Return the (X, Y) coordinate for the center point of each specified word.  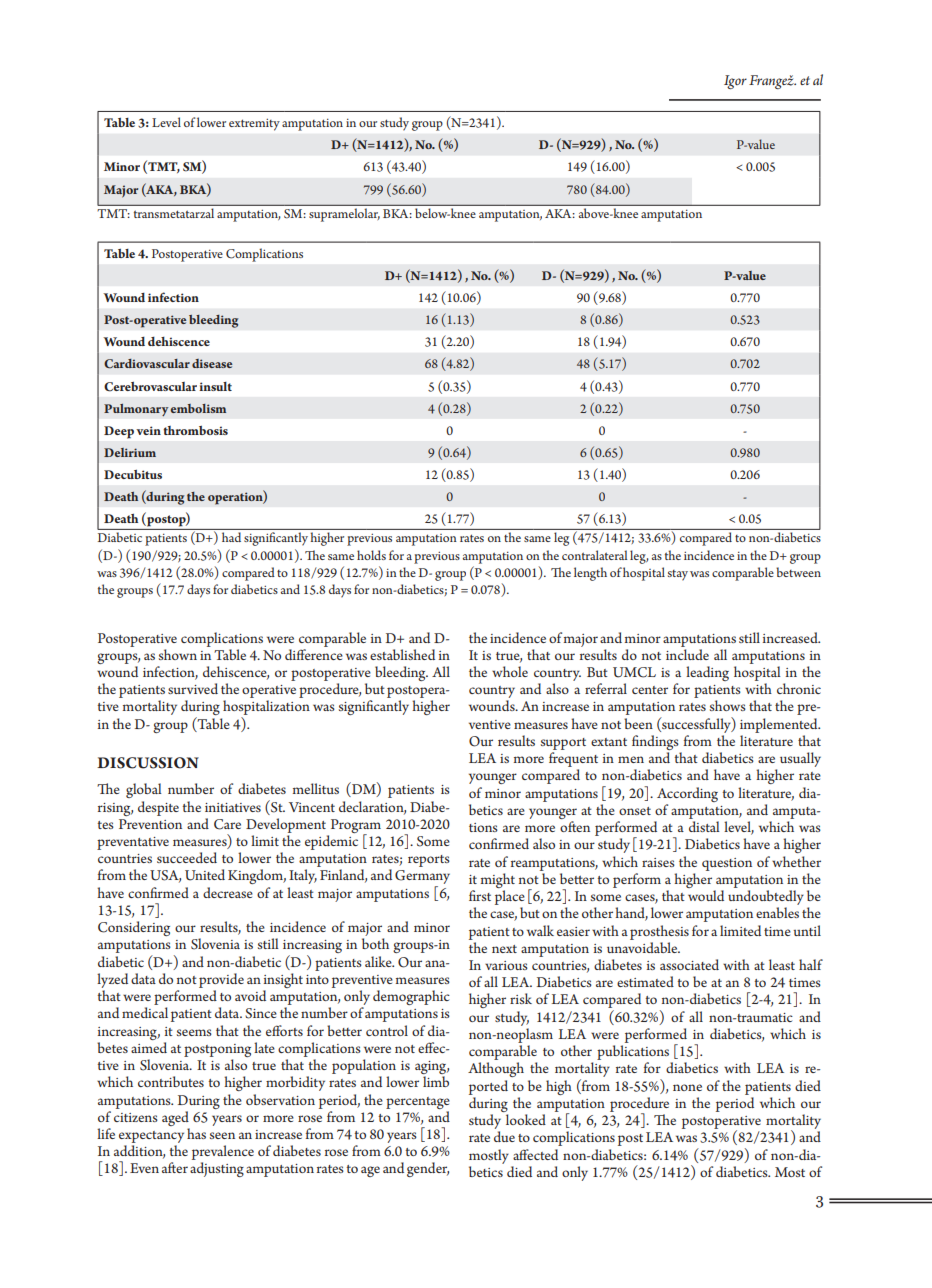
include (687, 654)
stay (678, 575)
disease (212, 363)
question (727, 864)
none (687, 1087)
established (402, 654)
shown (178, 654)
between (798, 572)
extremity (254, 125)
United (205, 875)
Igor (735, 82)
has (196, 1133)
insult (215, 386)
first (480, 895)
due (504, 1136)
